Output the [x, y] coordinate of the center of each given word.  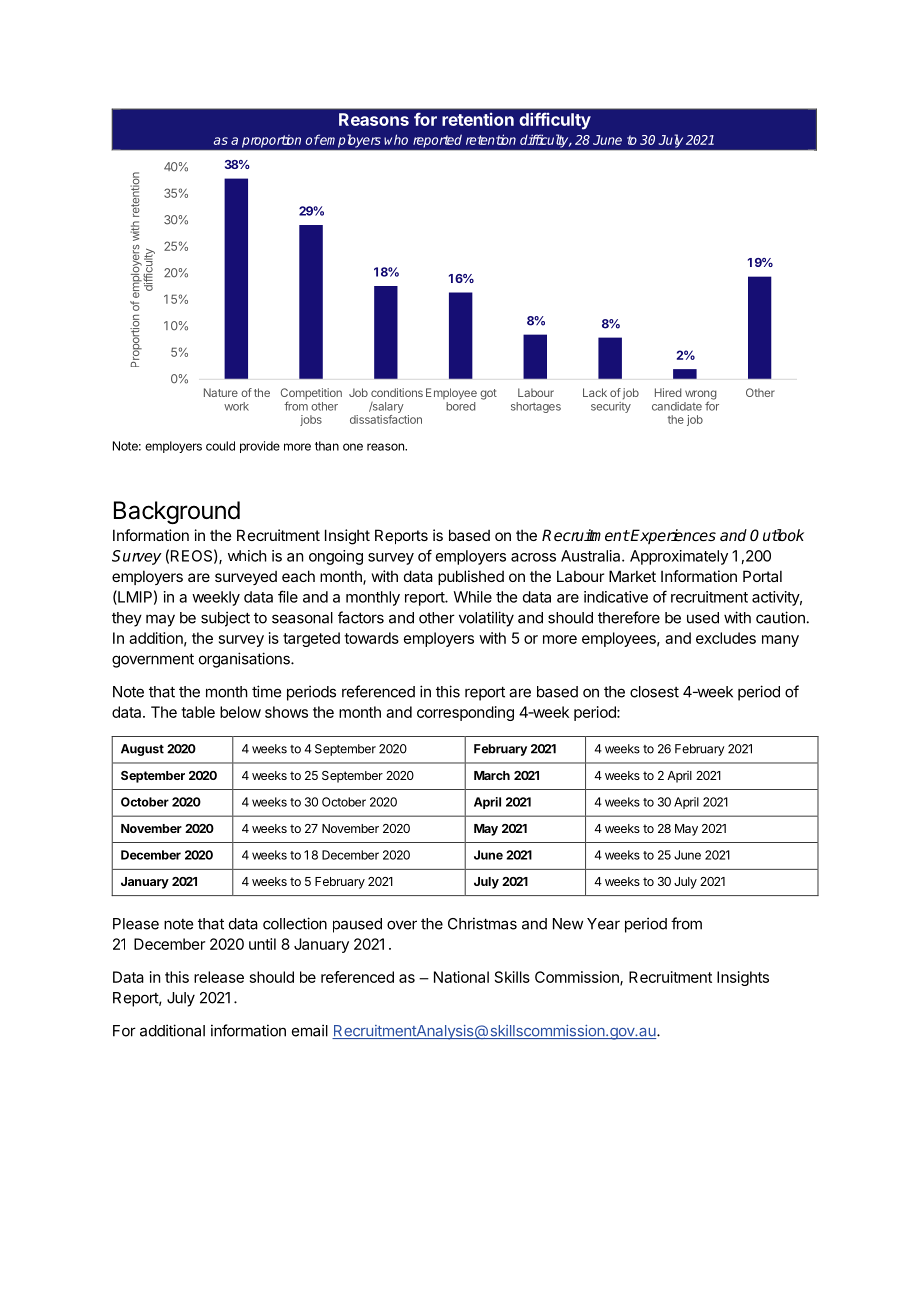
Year [603, 924]
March [492, 775]
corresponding [465, 713]
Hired [668, 392]
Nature [221, 392]
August [142, 750]
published [471, 577]
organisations [245, 660]
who [396, 139]
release [219, 977]
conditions [397, 392]
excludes [726, 638]
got [488, 394]
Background [177, 512]
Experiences [672, 536]
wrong [701, 396]
